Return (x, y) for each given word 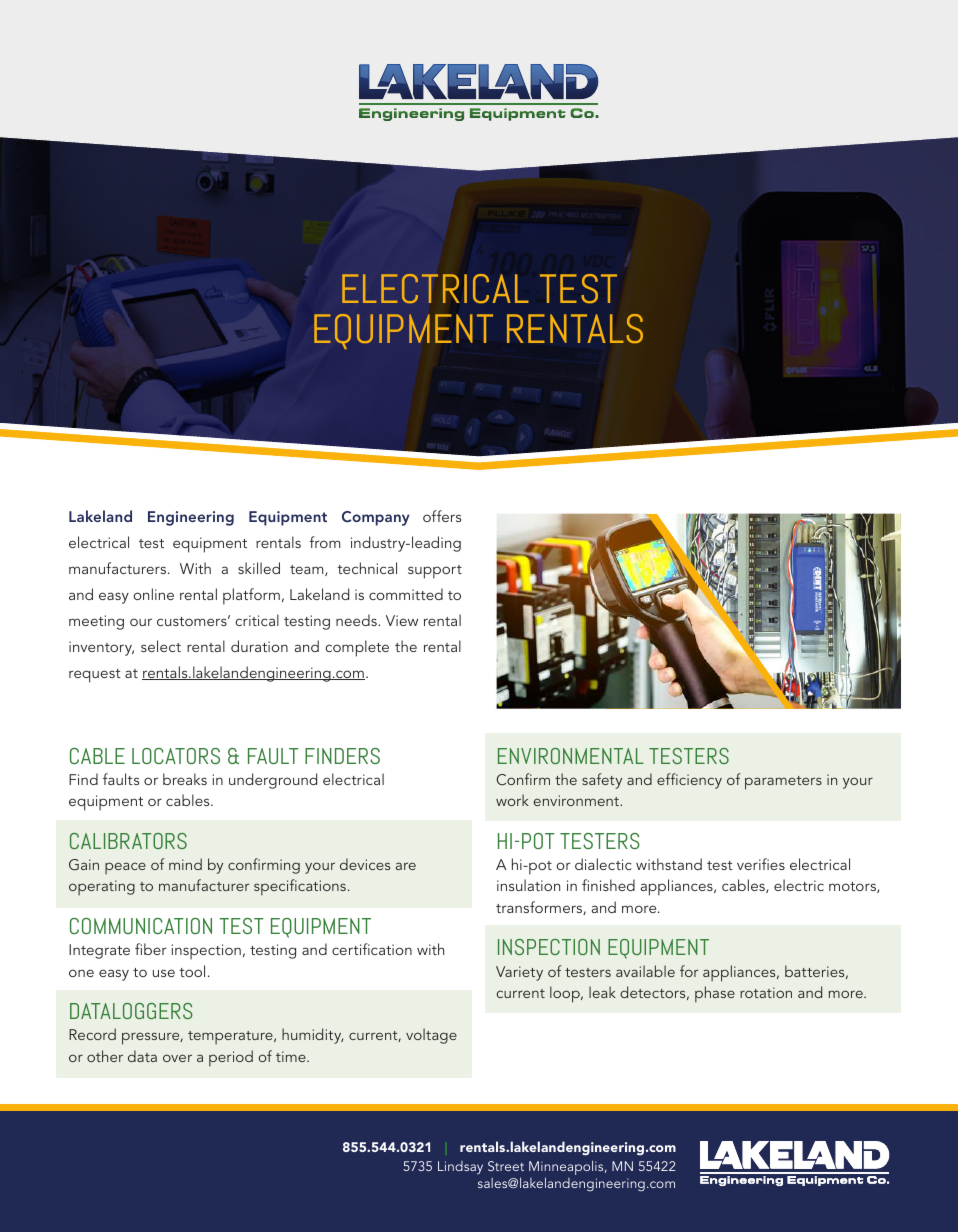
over (177, 1058)
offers (442, 516)
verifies (761, 864)
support (435, 572)
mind (185, 864)
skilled (259, 568)
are (406, 866)
